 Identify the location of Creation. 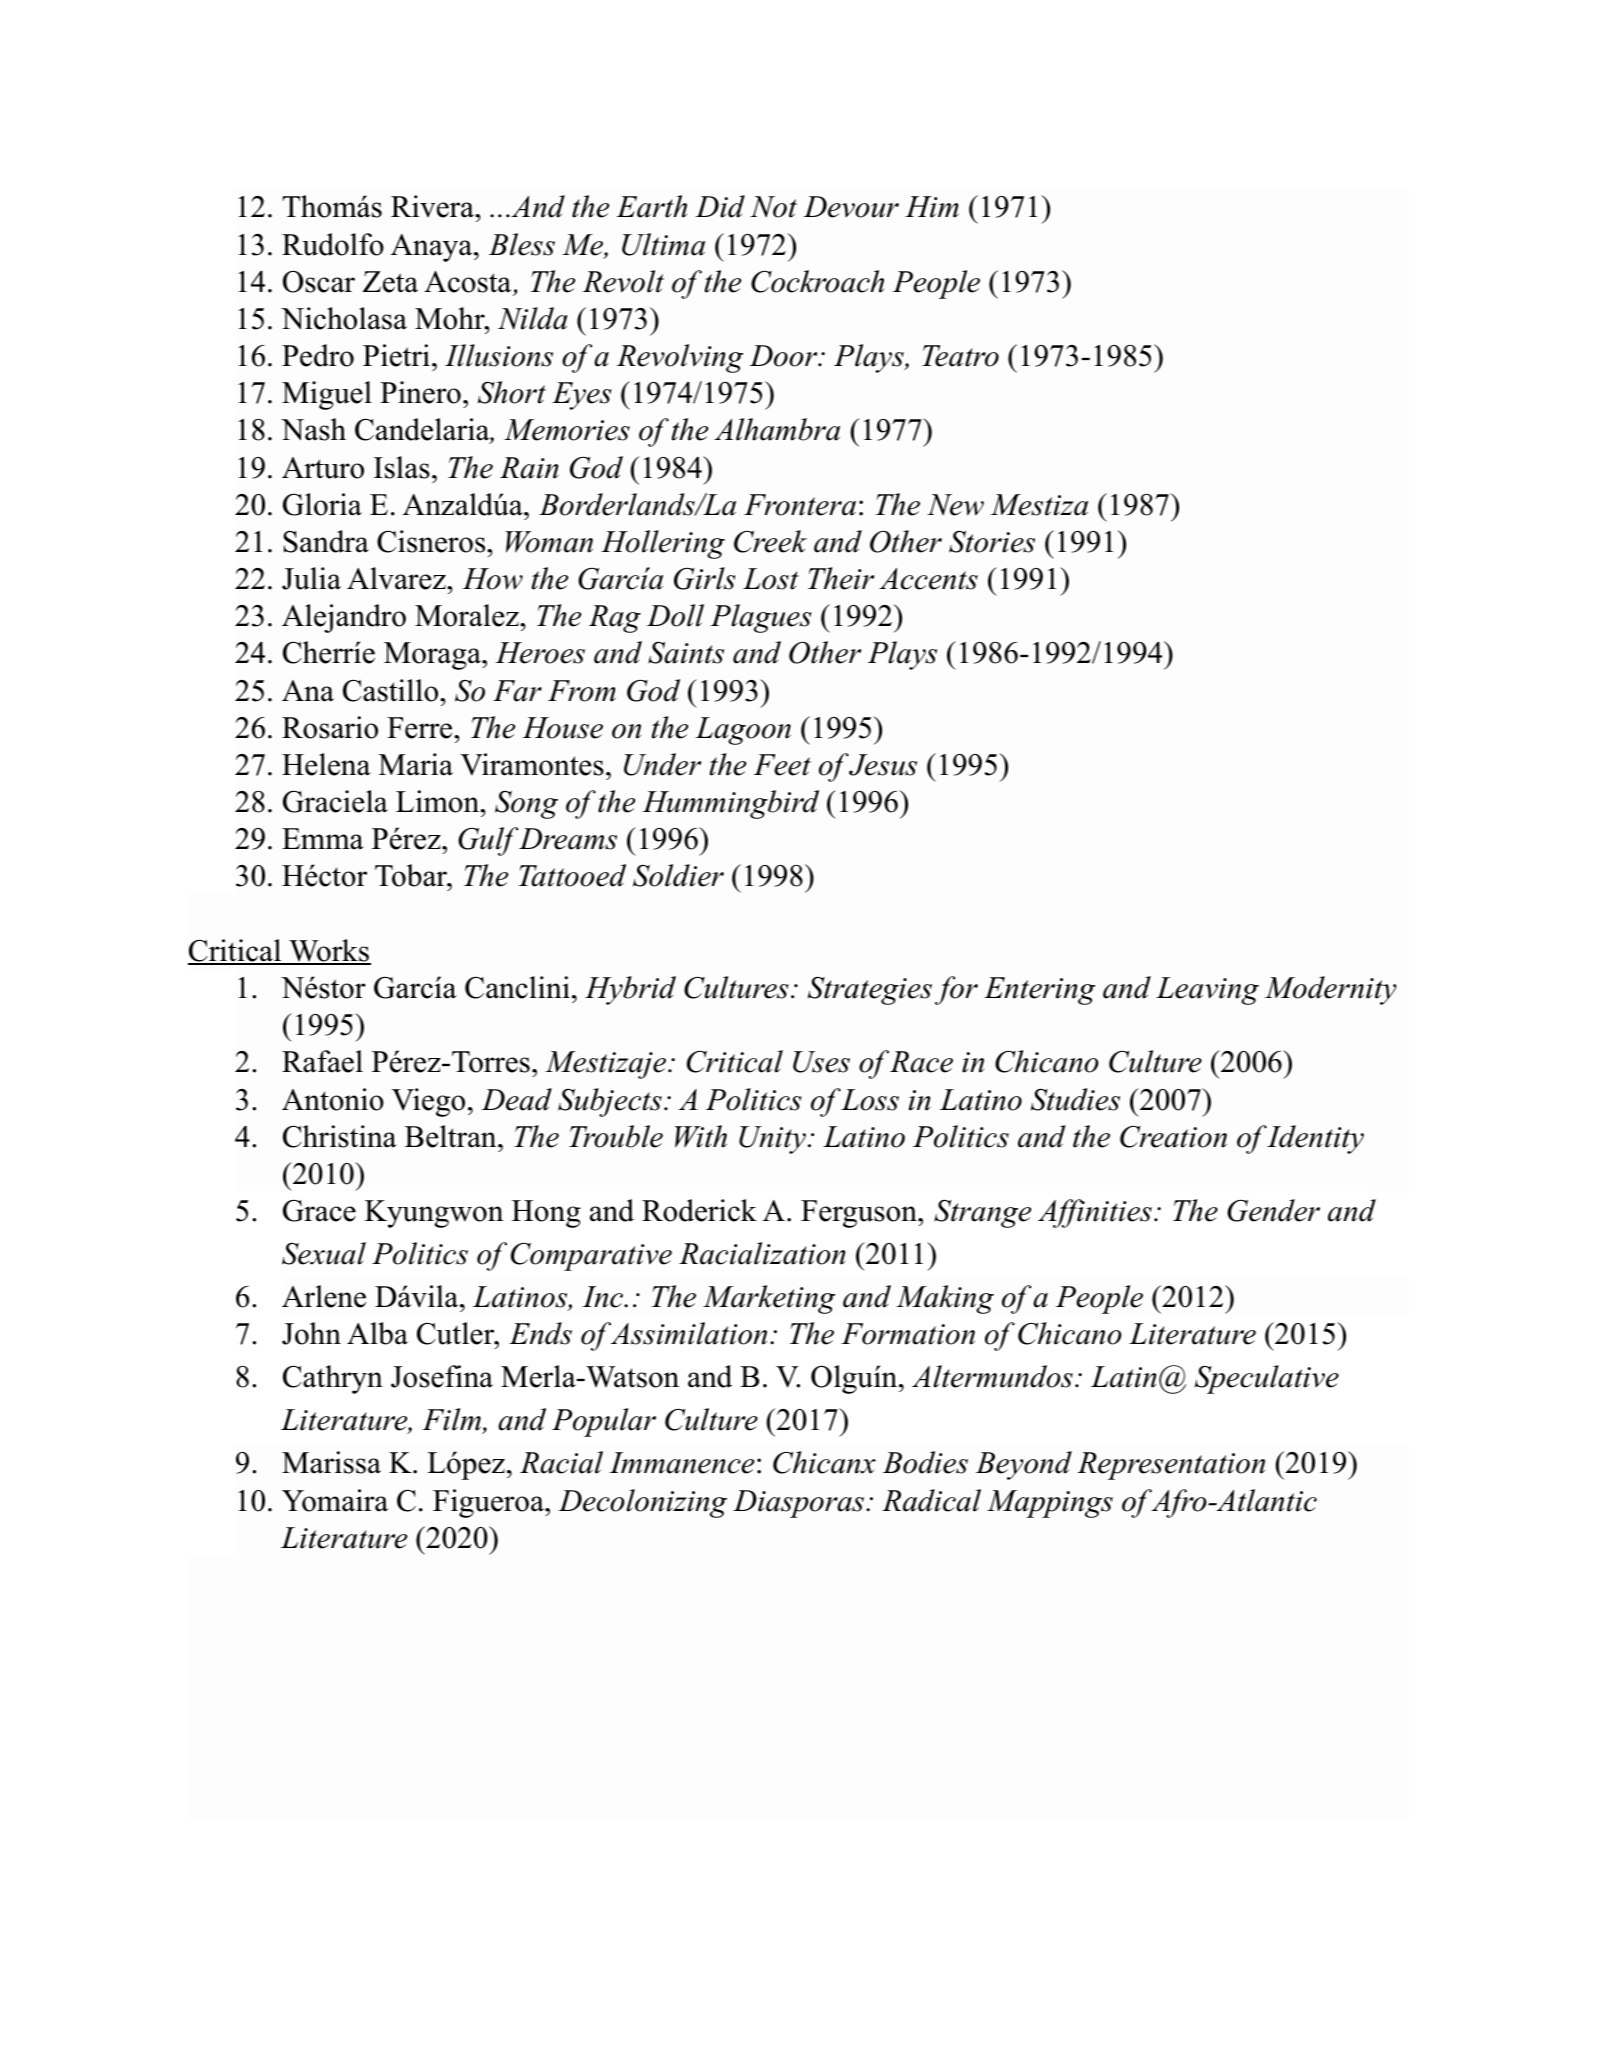
(1173, 1137).
